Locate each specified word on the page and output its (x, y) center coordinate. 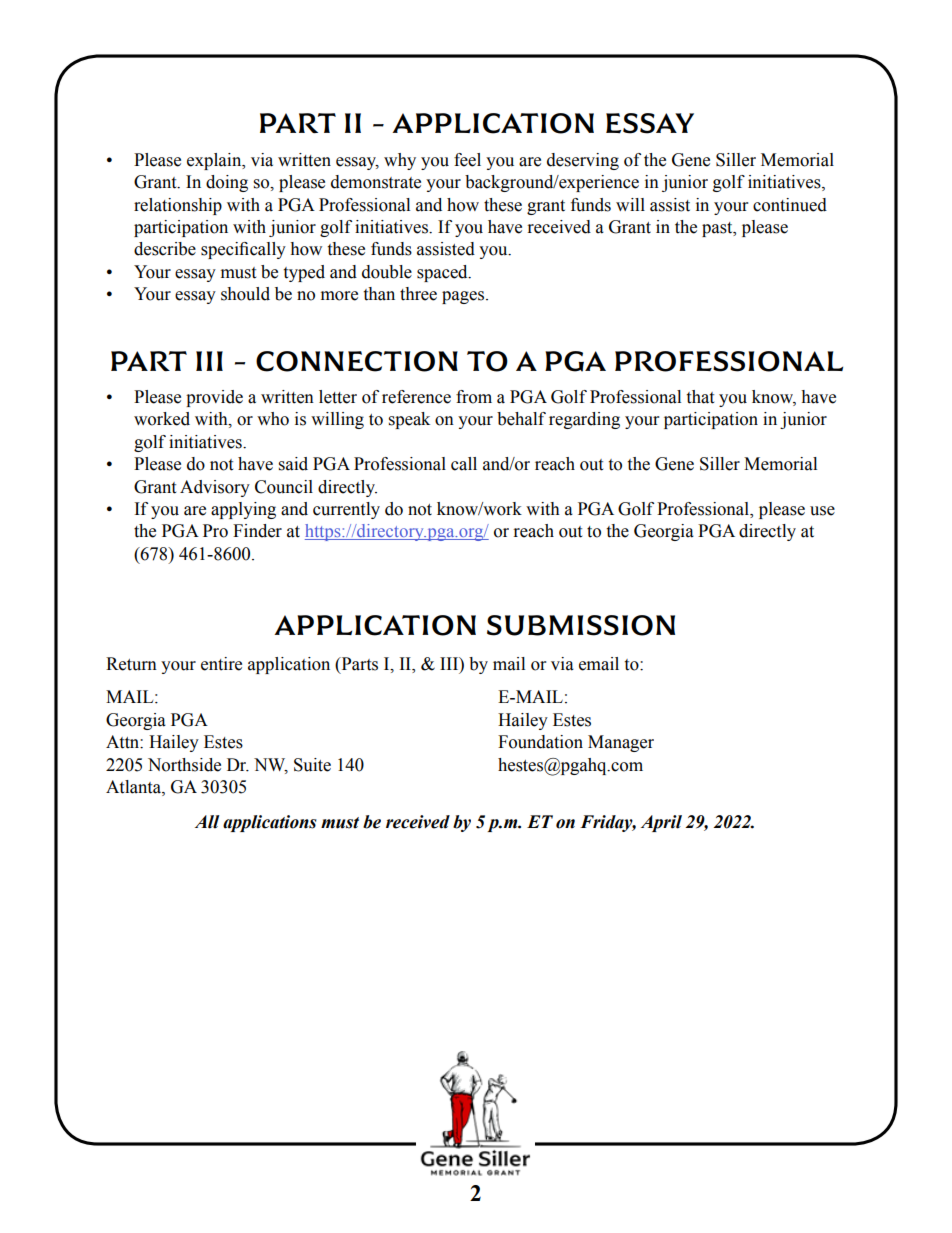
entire (221, 664)
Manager (621, 743)
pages (464, 297)
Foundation (540, 742)
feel (467, 160)
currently (346, 510)
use (822, 511)
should (245, 294)
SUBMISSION (581, 625)
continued (790, 205)
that (700, 397)
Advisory (215, 488)
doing (227, 183)
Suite (312, 765)
